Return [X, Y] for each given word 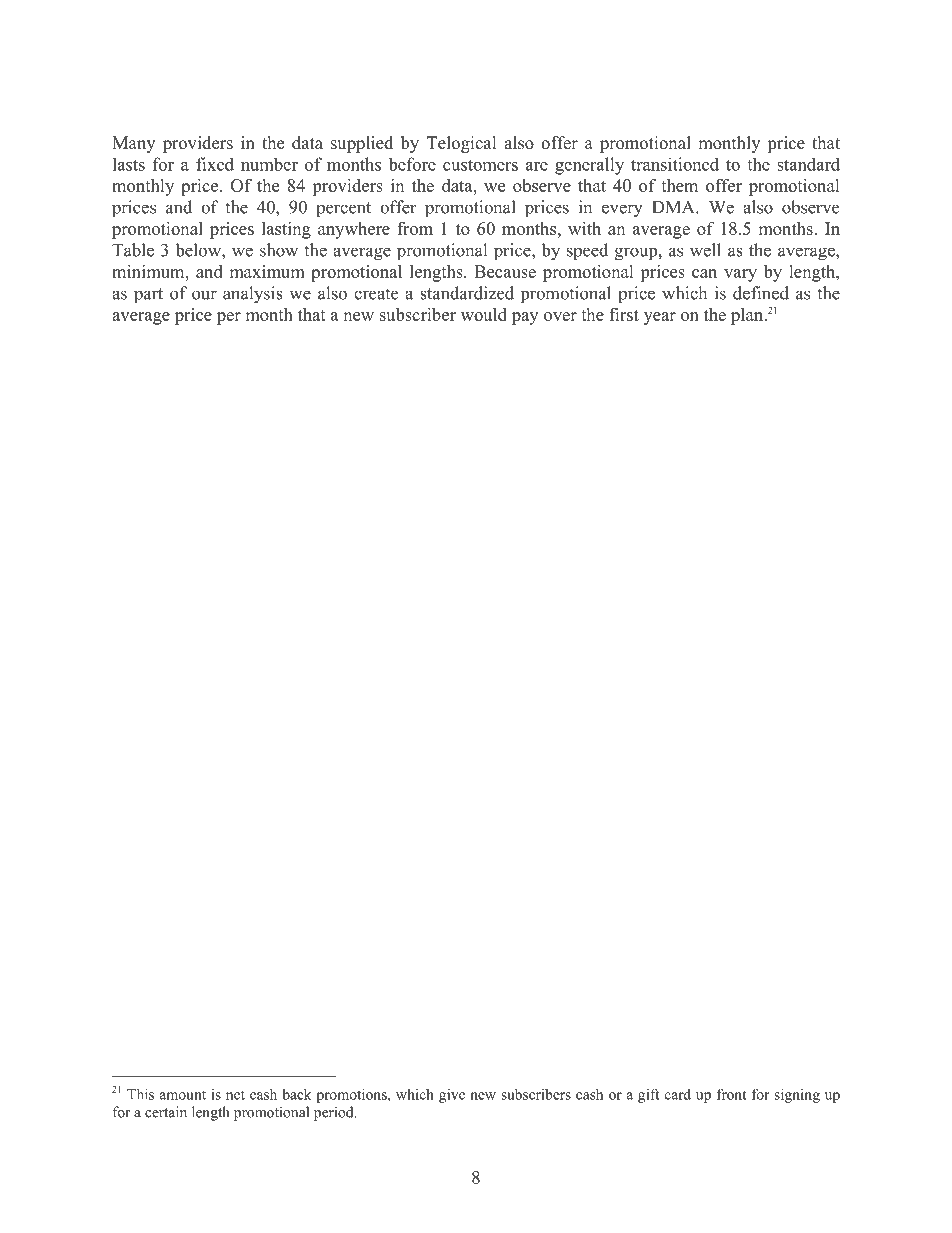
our [204, 295]
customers [480, 165]
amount [183, 1095]
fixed [215, 164]
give [452, 1096]
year [660, 318]
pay [525, 318]
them [679, 185]
